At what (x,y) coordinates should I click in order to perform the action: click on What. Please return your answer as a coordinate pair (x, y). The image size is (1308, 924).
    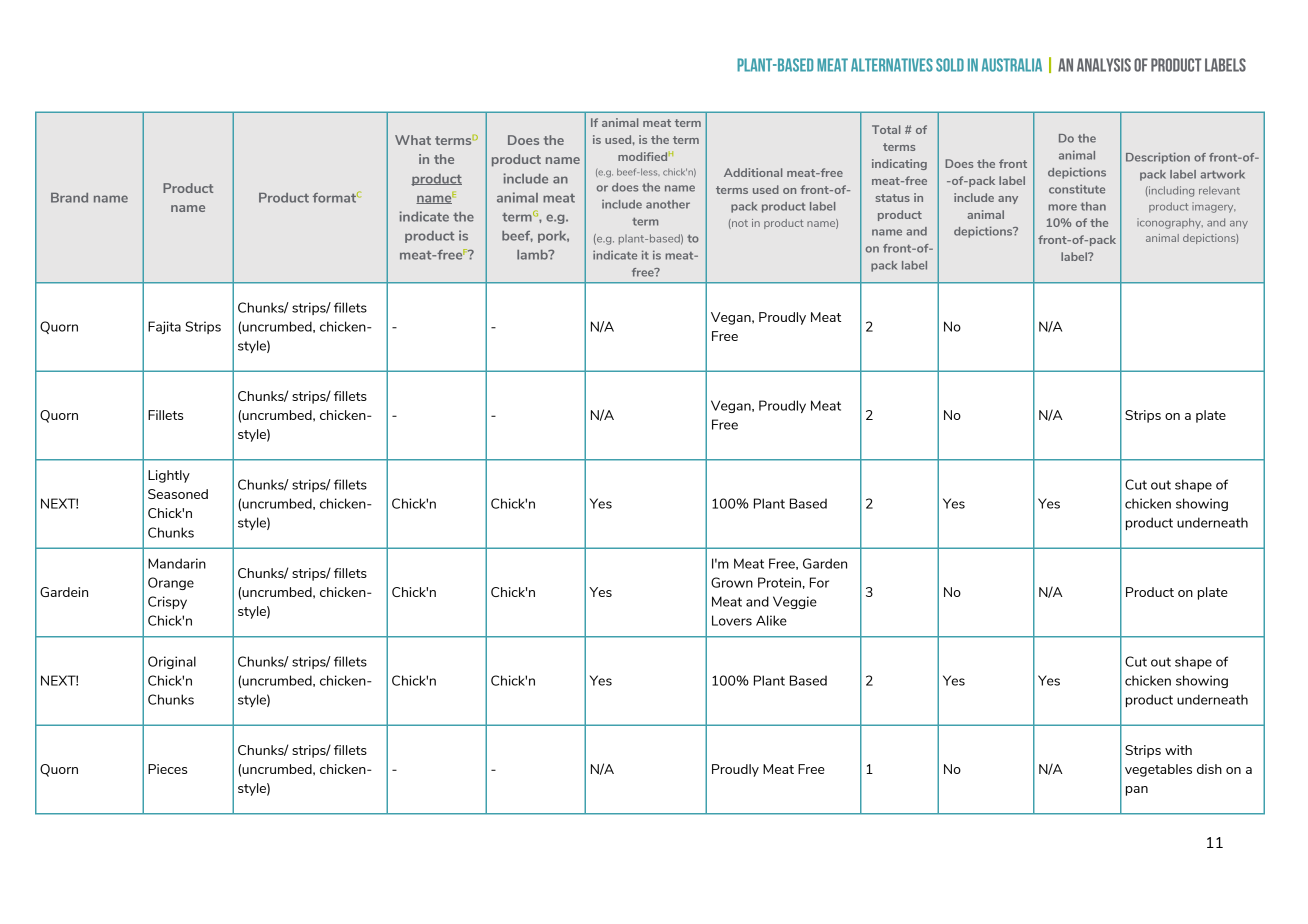
    Looking at the image, I should click on (413, 140).
